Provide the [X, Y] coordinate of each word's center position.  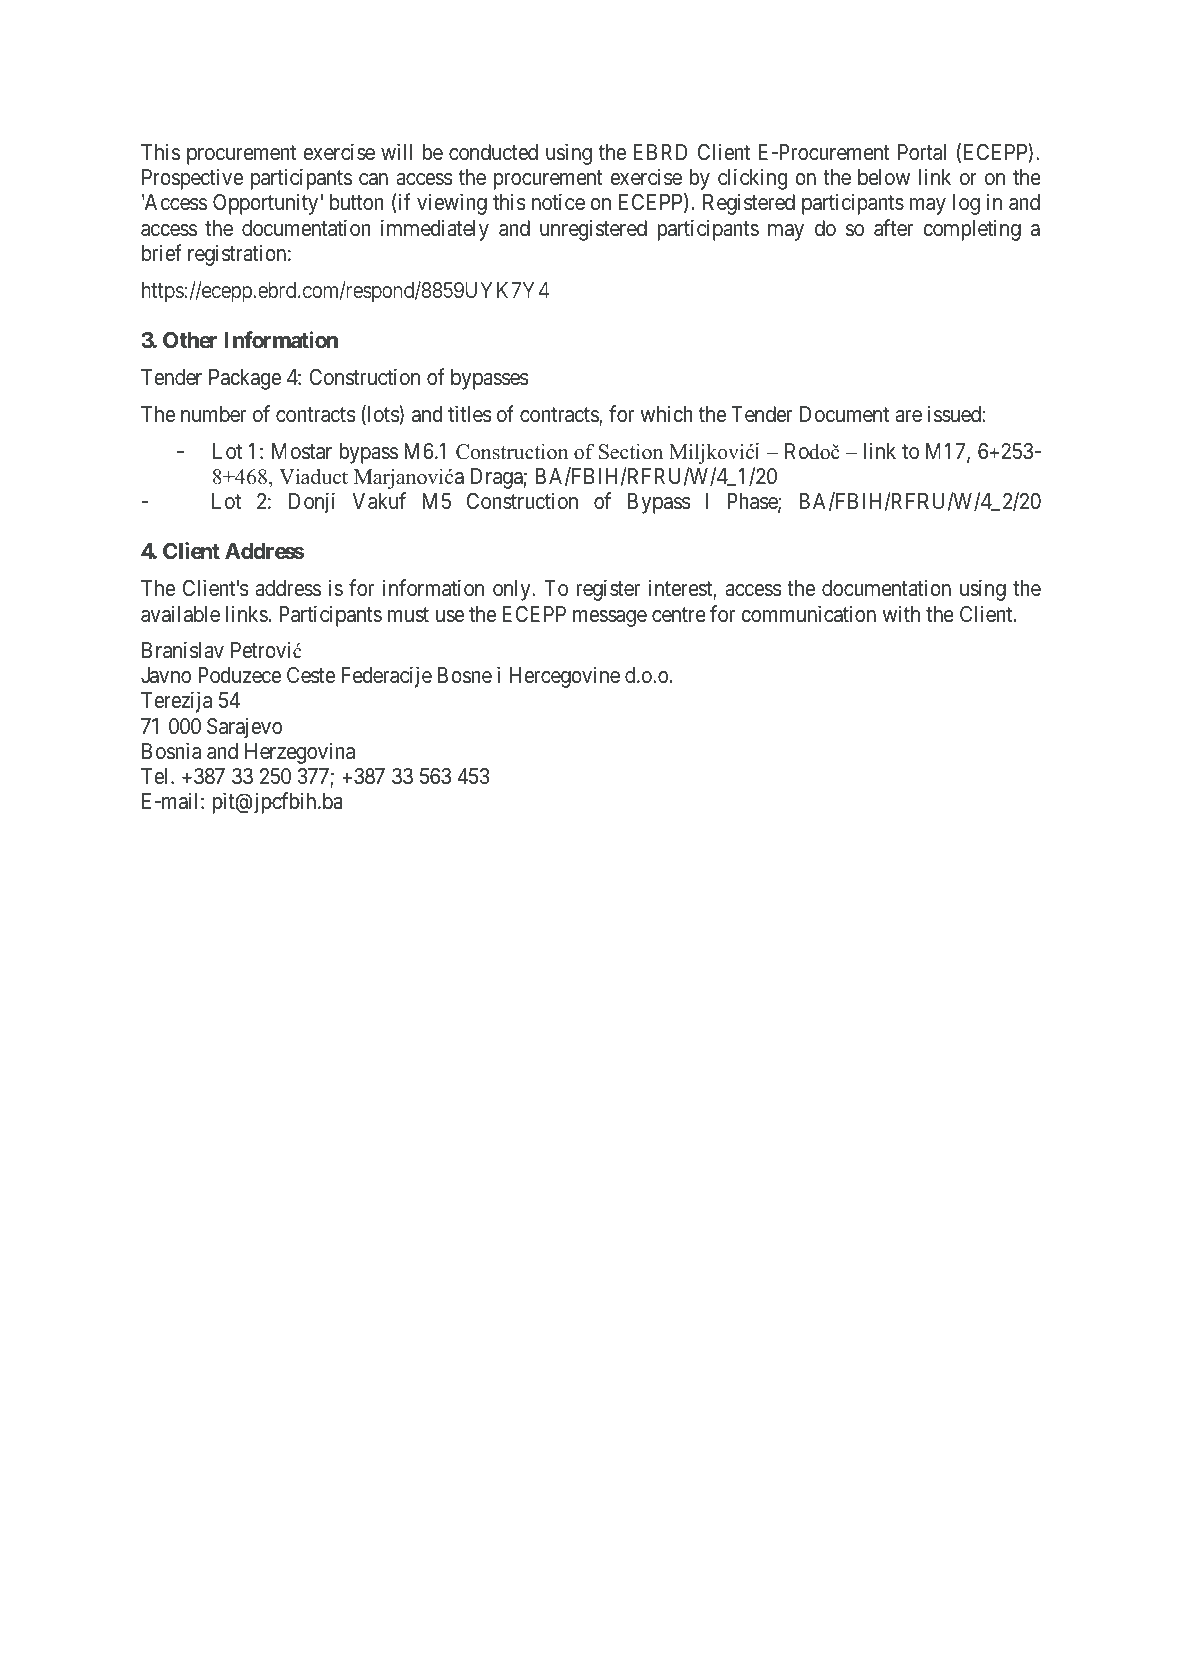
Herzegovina [300, 753]
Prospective [192, 179]
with [901, 613]
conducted [493, 152]
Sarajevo [244, 728]
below [884, 177]
